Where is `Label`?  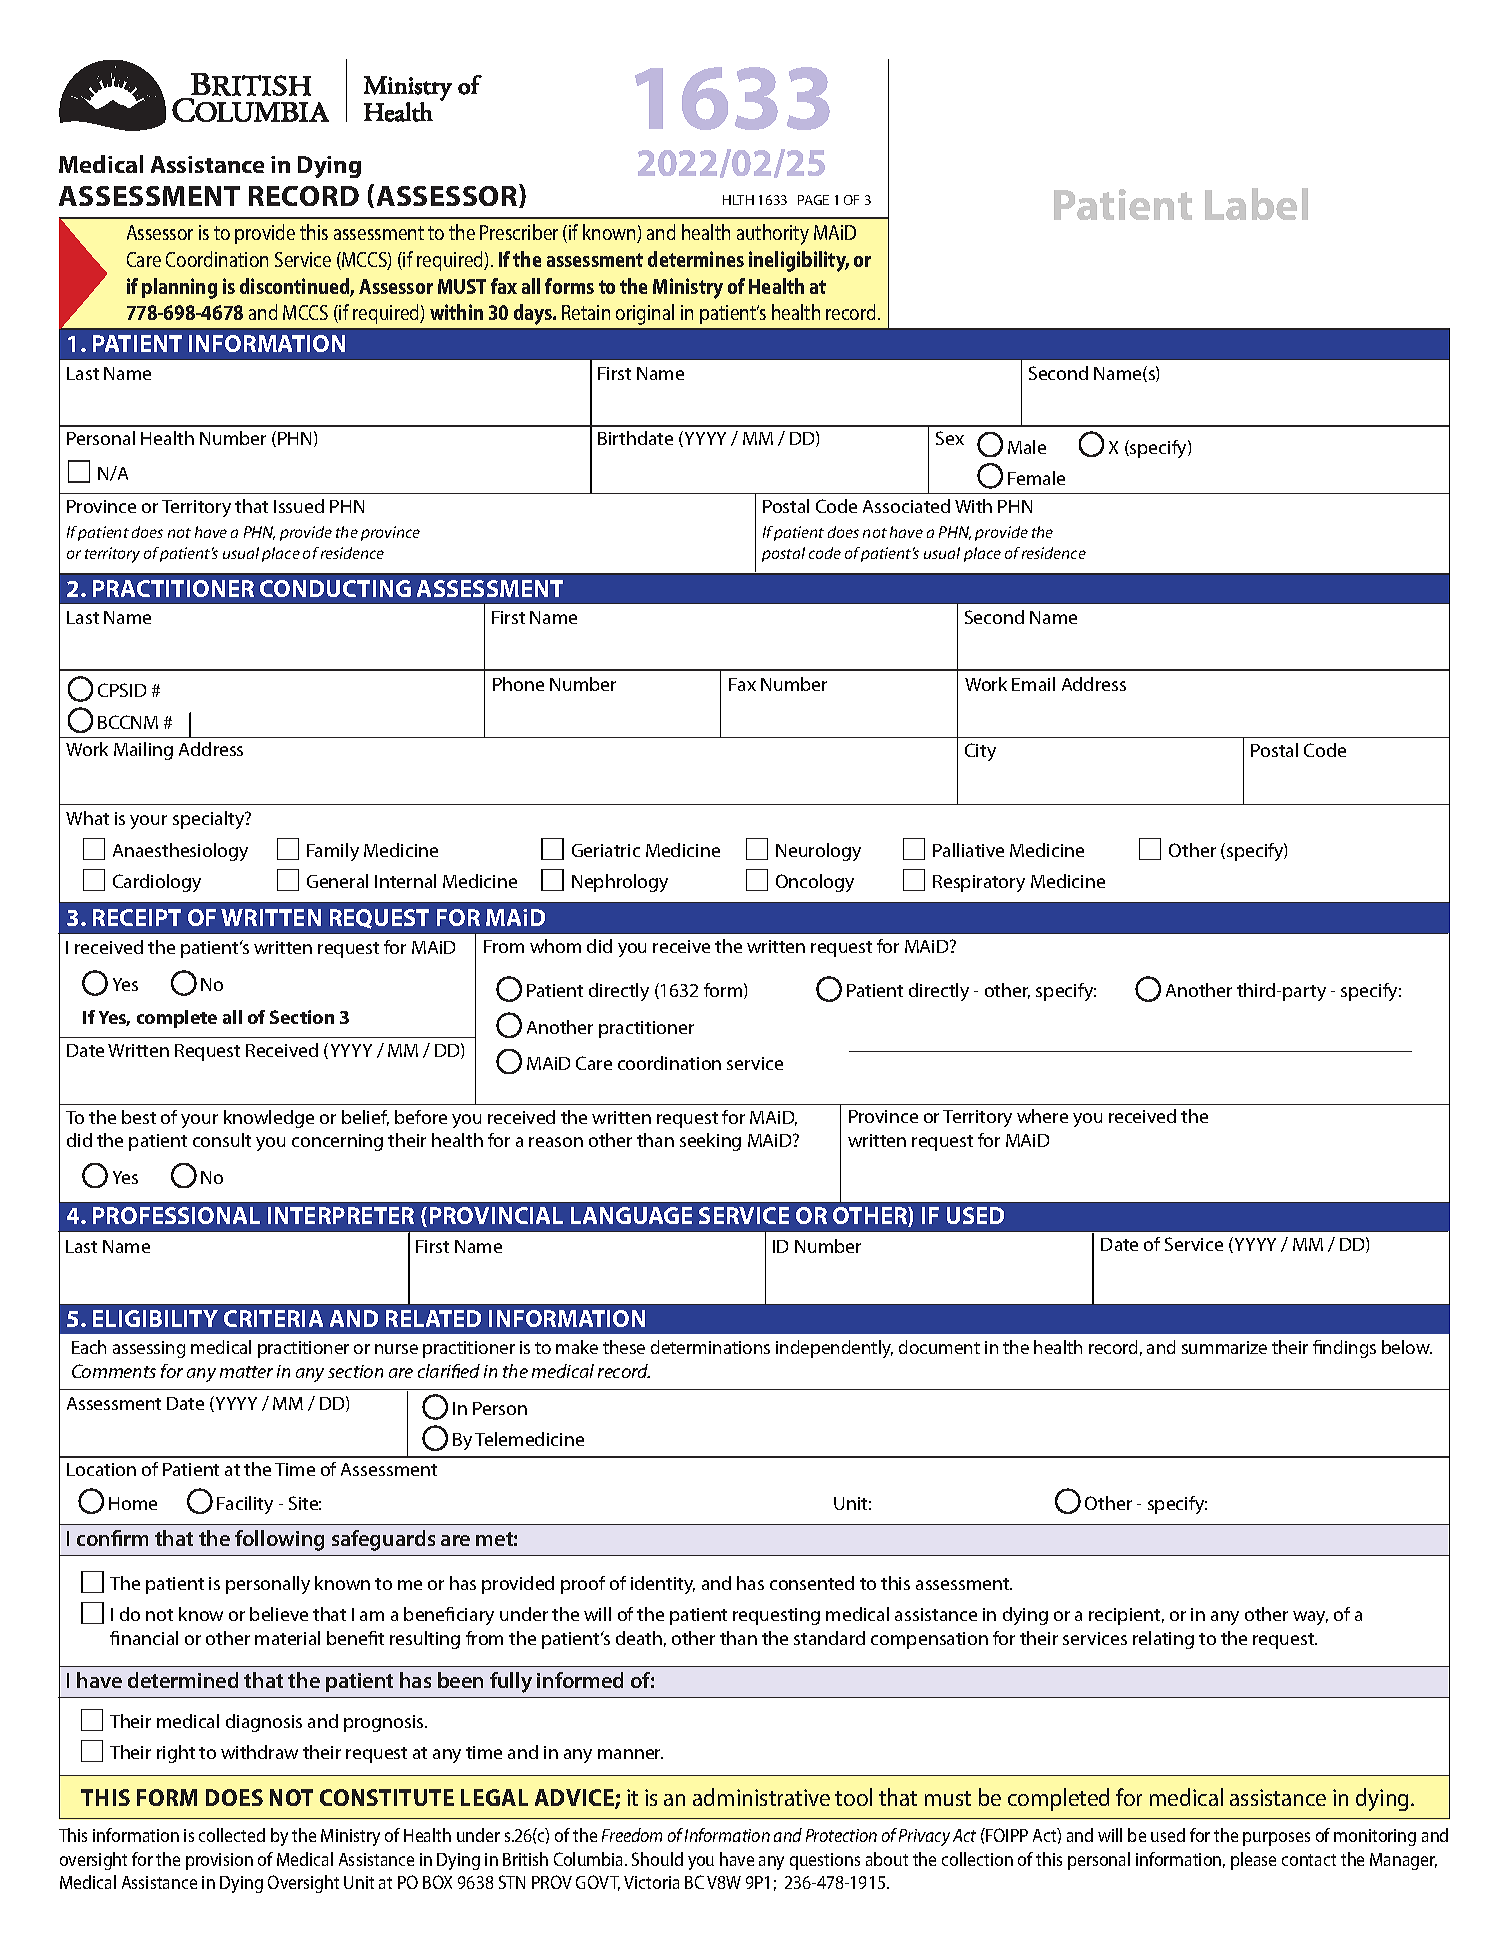 Label is located at coordinates (1256, 204).
